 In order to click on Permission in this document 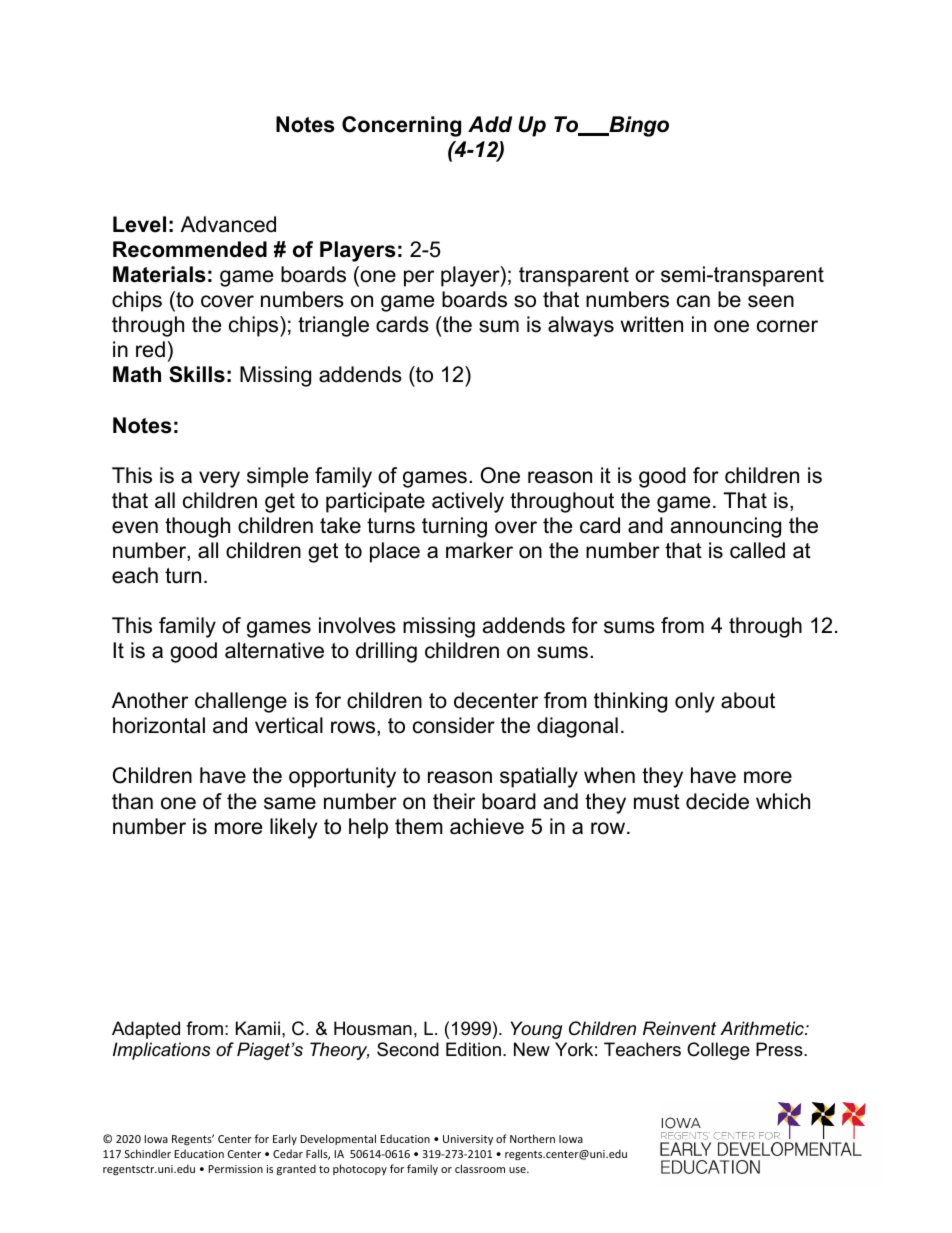, I will do `click(235, 1169)`.
